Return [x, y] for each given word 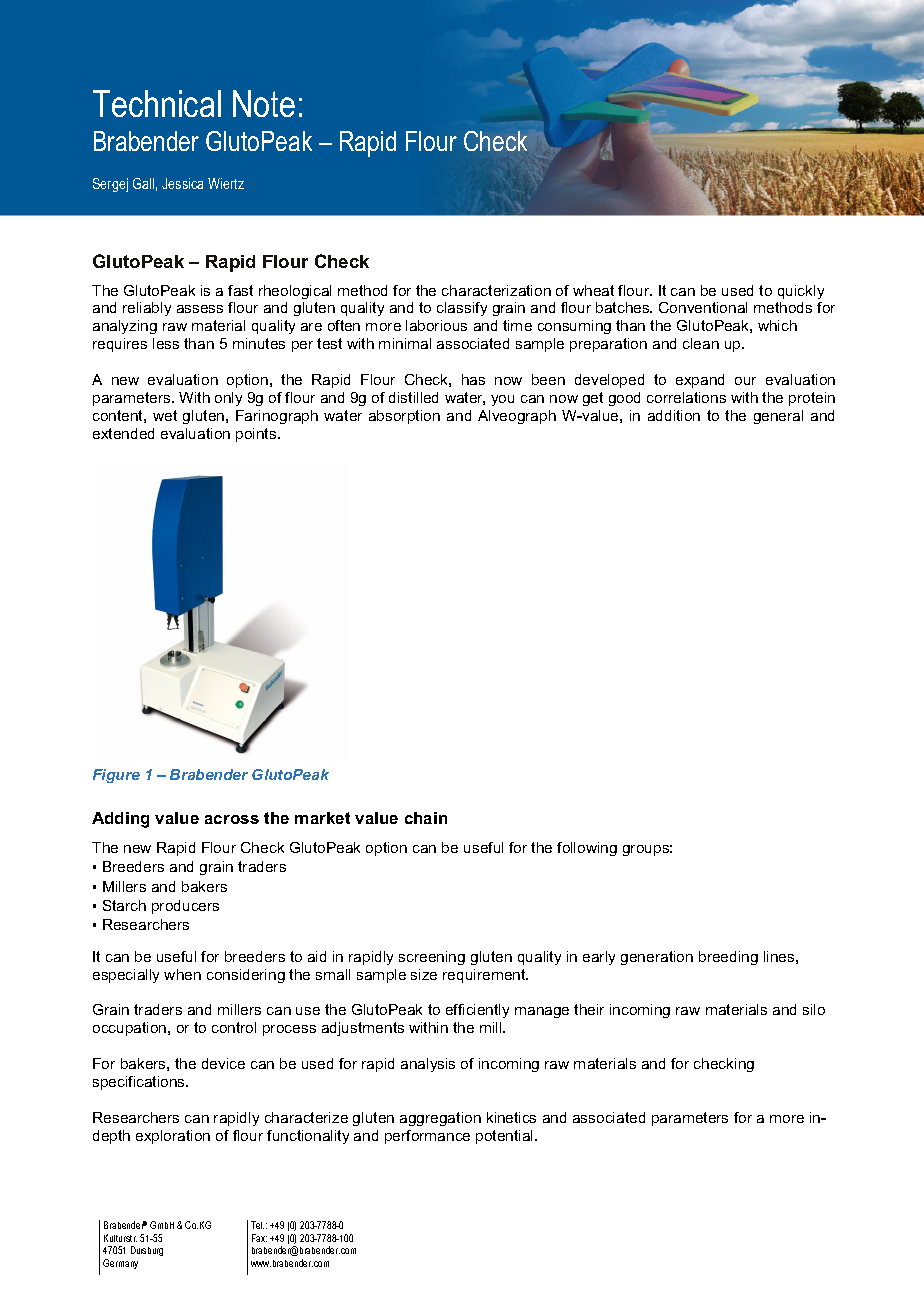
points [257, 435]
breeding [728, 958]
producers [185, 907]
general [778, 417]
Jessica [182, 183]
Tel [257, 1225]
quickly [801, 292]
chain [426, 818]
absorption [404, 417]
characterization [496, 290]
